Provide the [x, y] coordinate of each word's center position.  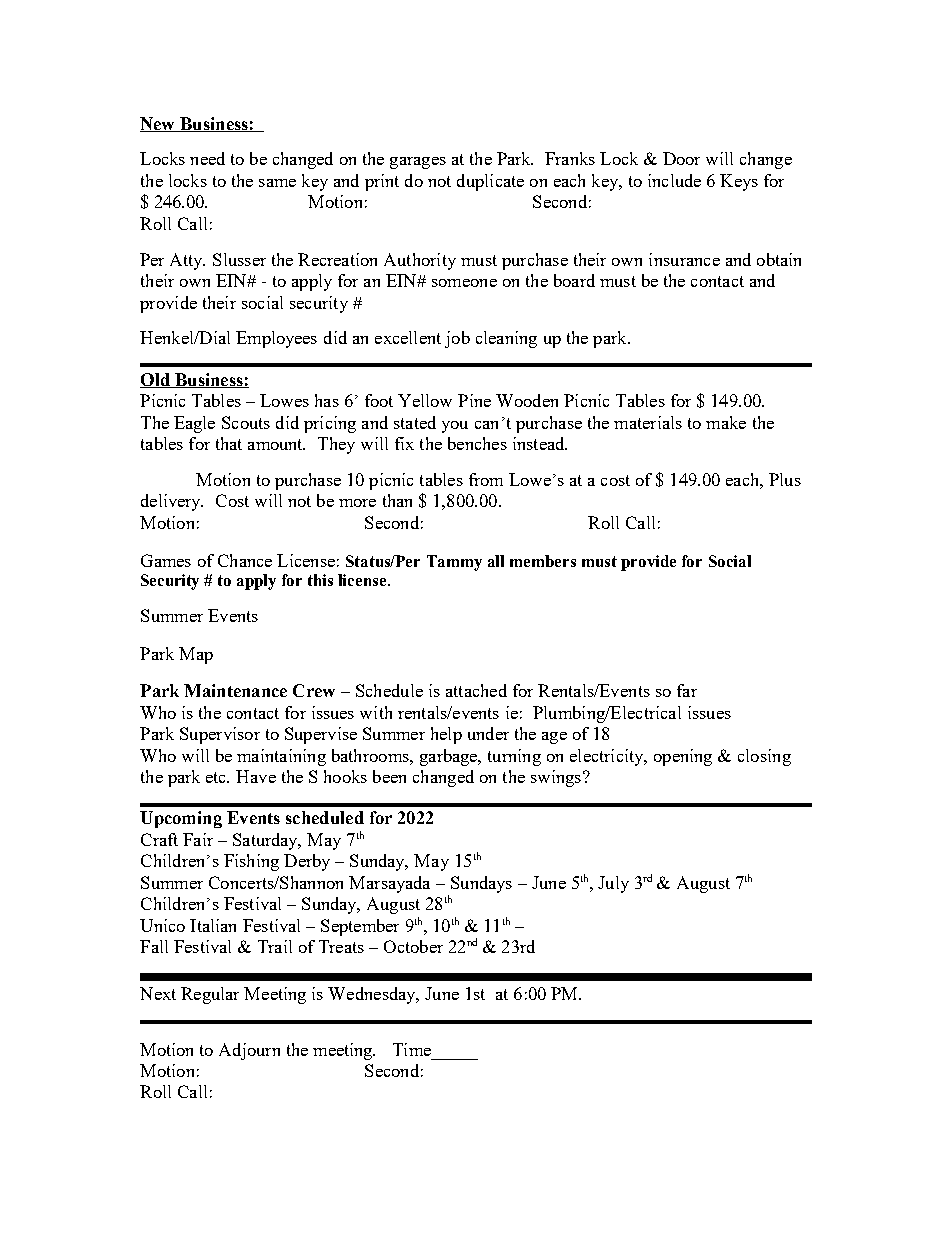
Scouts [246, 422]
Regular [210, 995]
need [207, 158]
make [726, 422]
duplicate [490, 182]
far [687, 690]
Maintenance [235, 690]
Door [681, 158]
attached [476, 690]
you [455, 427]
